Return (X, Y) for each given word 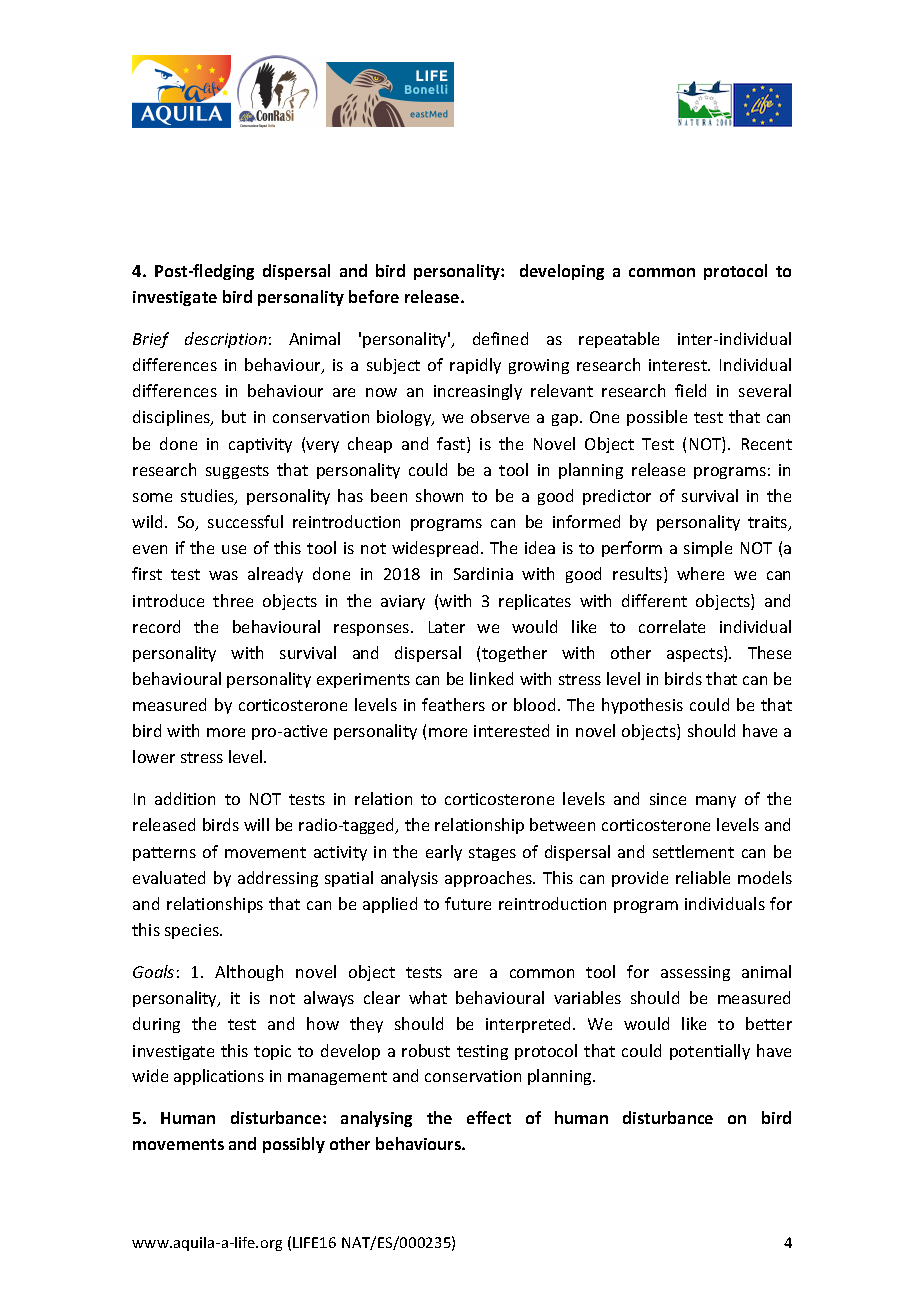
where (700, 573)
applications (219, 1077)
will (256, 824)
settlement (693, 851)
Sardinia (483, 573)
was (223, 575)
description (226, 340)
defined (500, 338)
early (444, 853)
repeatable (619, 340)
